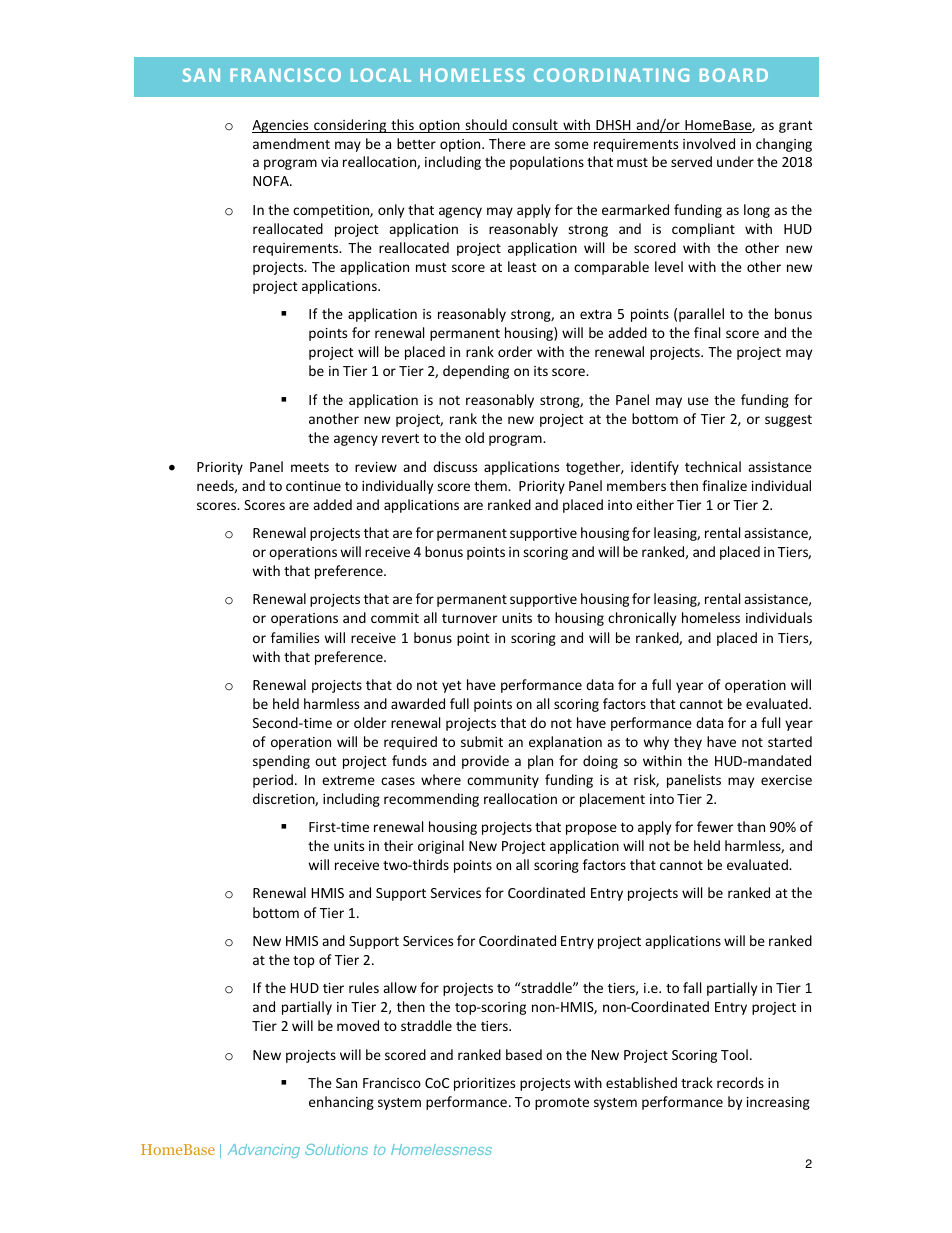  Describe the element at coordinates (310, 467) in the document. I see `meets` at that location.
